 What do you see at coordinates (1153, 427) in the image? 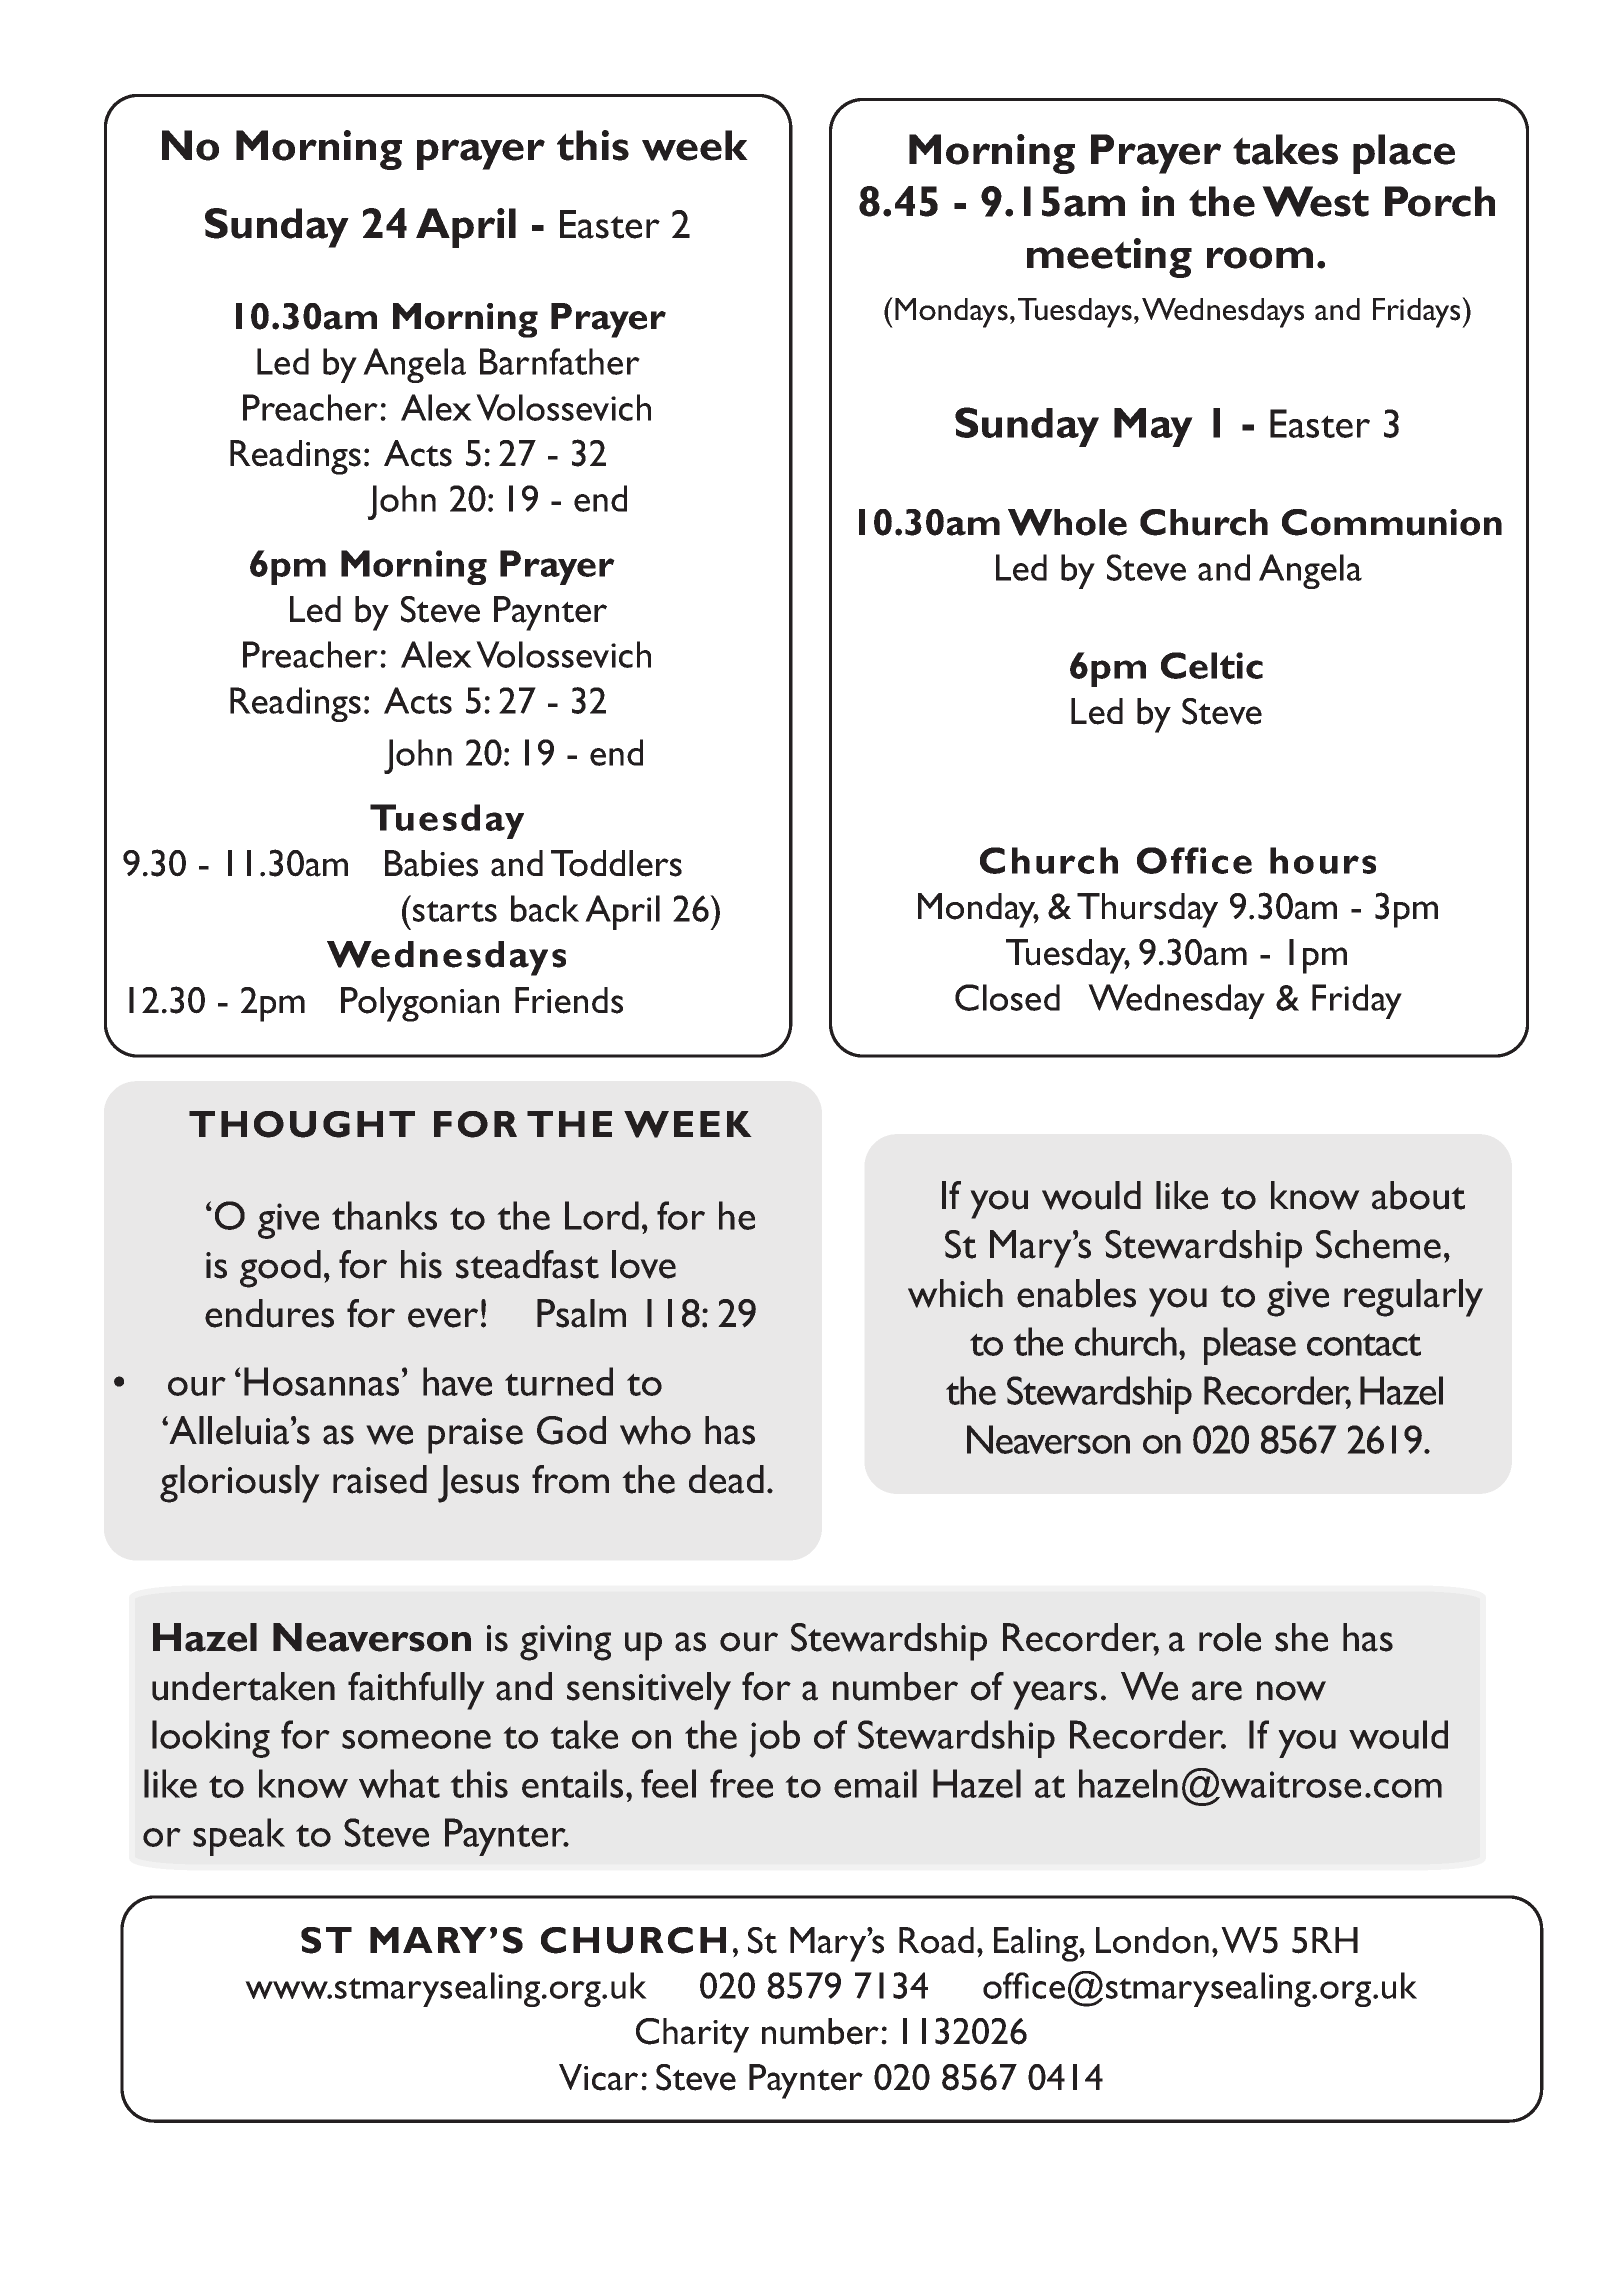
I see `May` at bounding box center [1153, 427].
